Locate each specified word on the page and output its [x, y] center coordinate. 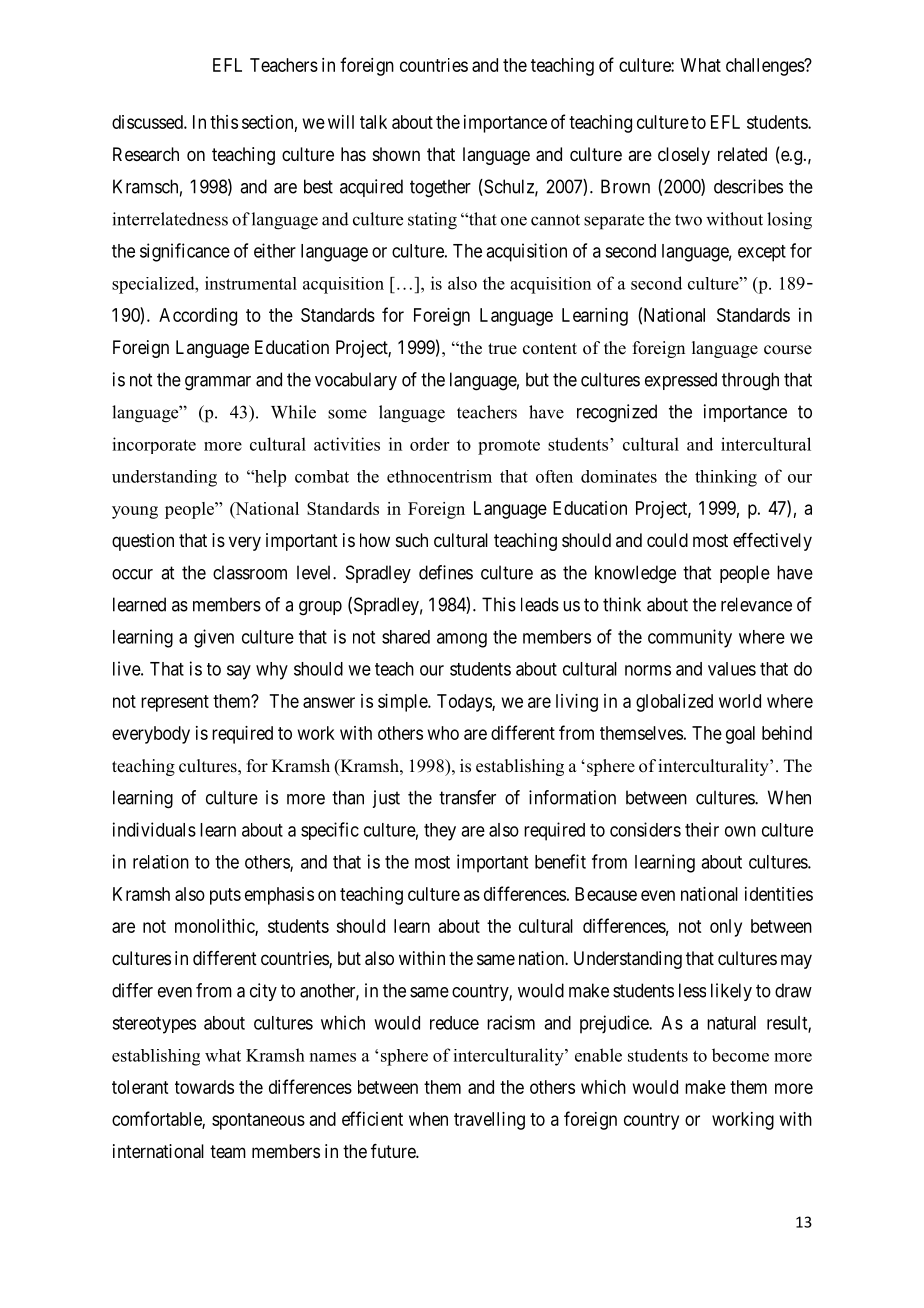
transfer [467, 797]
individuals [154, 829]
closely [684, 156]
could [667, 540]
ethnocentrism [439, 476]
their [702, 829]
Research [146, 154]
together [440, 188]
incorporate [154, 445]
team [228, 1152]
